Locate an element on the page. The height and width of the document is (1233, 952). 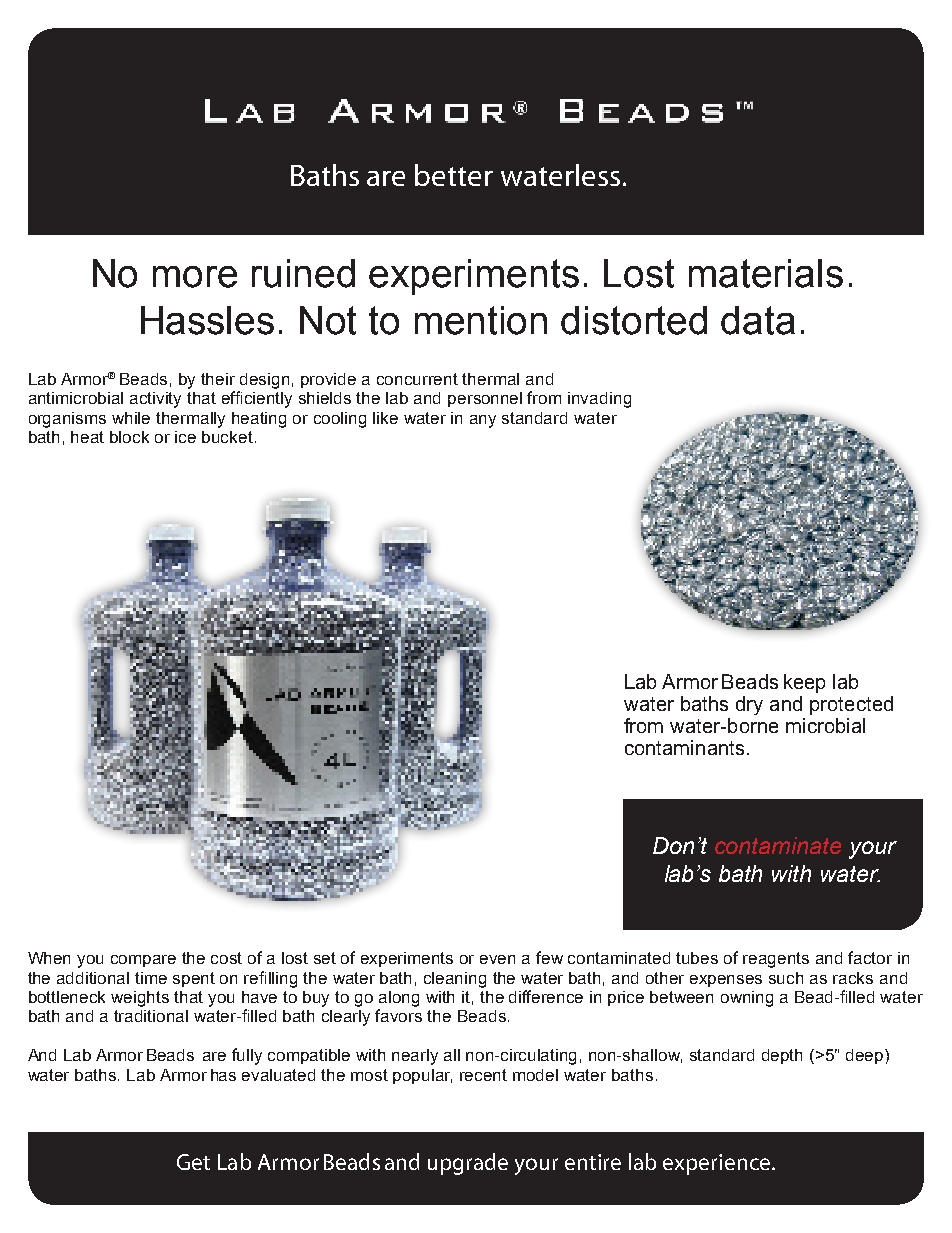
contaminants is located at coordinates (684, 747).
